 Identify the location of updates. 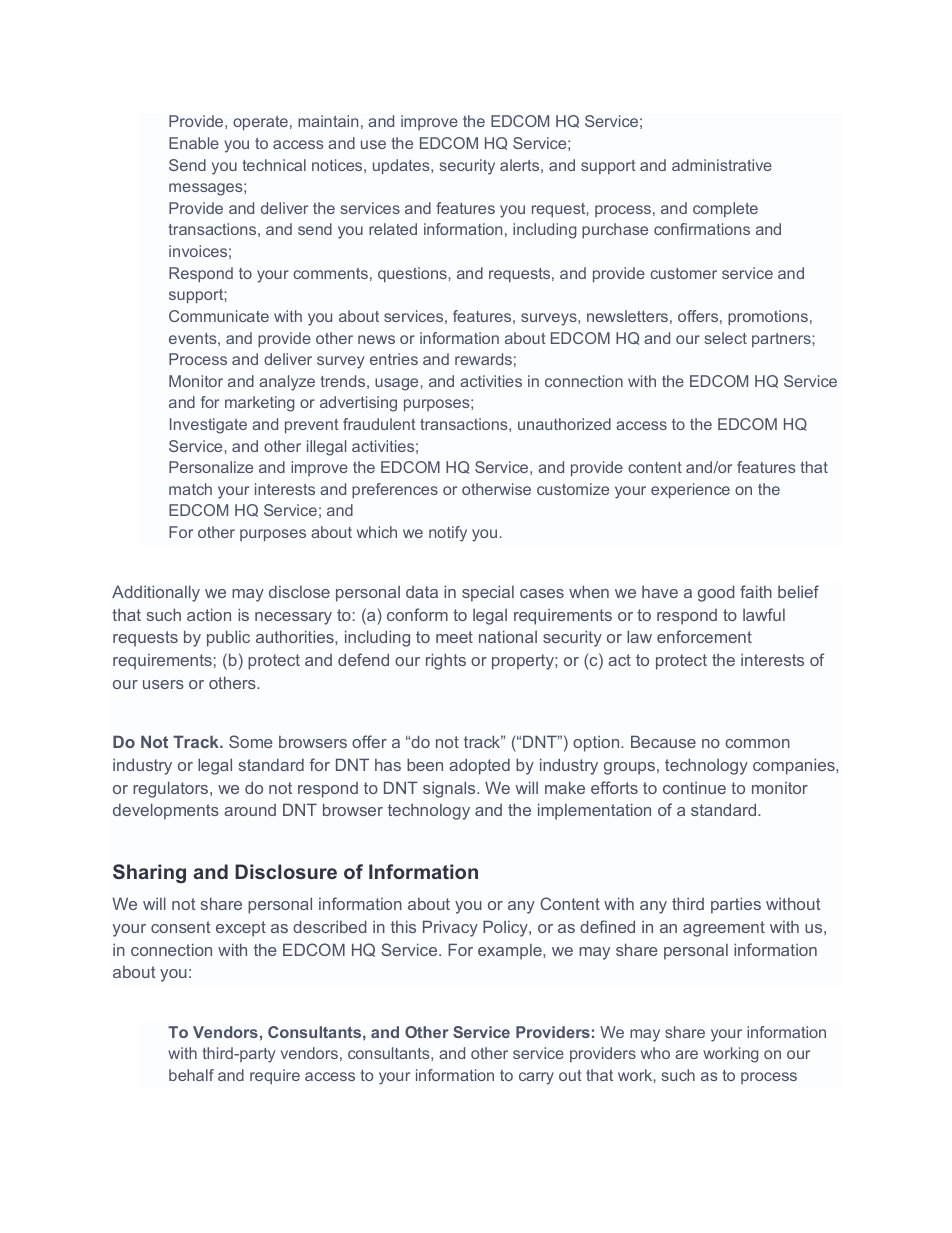
(402, 166).
